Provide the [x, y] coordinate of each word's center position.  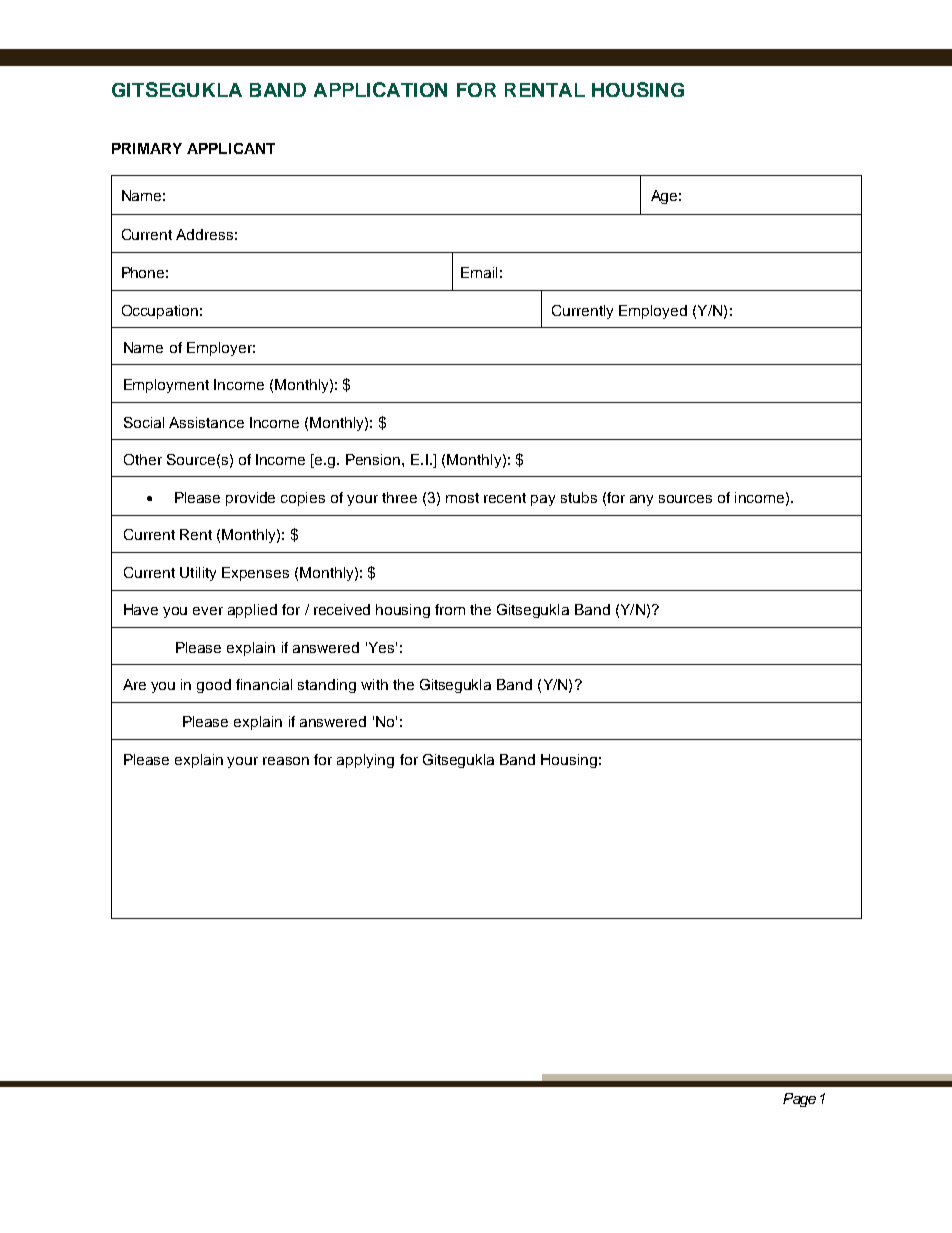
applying [365, 761]
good [214, 686]
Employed [653, 312]
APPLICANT [231, 148]
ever [208, 611]
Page [799, 1100]
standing [327, 686]
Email [479, 272]
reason [286, 761]
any [641, 500]
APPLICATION [380, 89]
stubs [579, 497]
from [450, 609]
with [374, 684]
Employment [166, 386]
